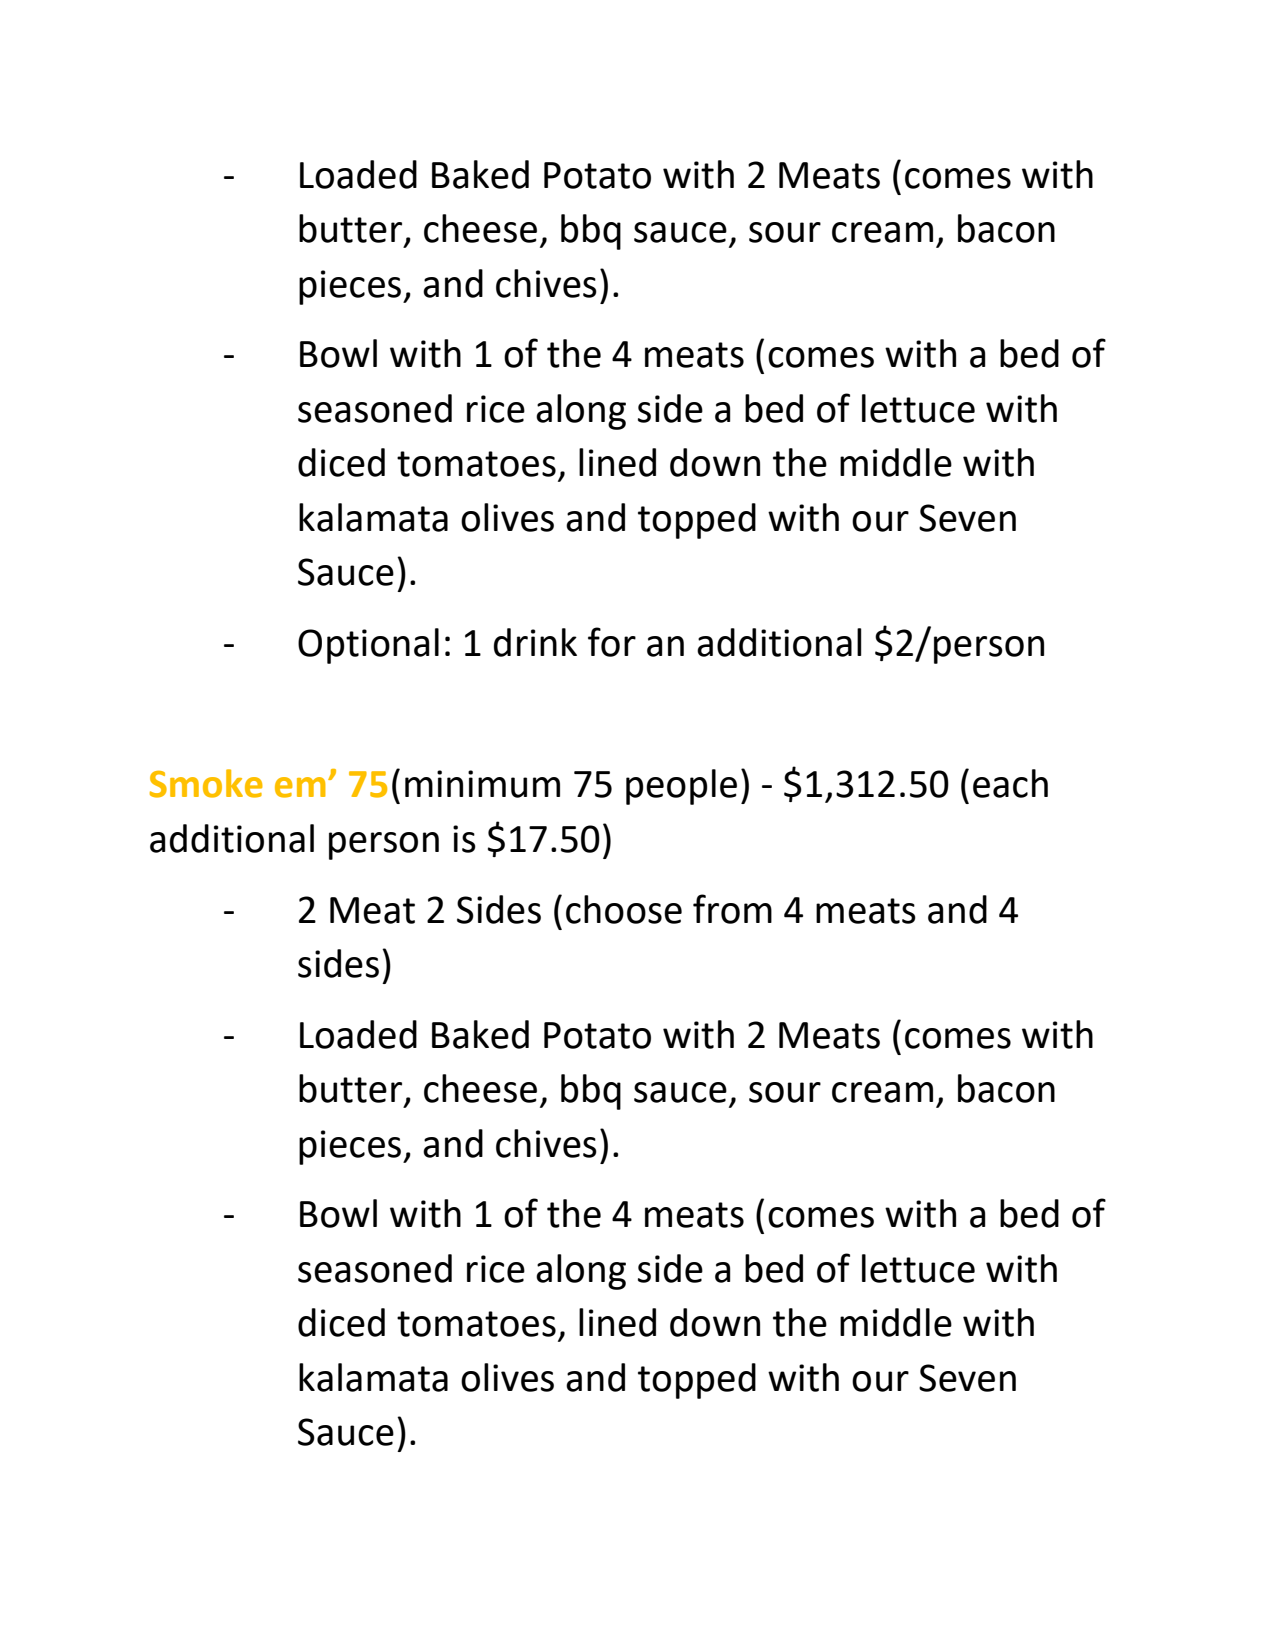  Describe the element at coordinates (535, 642) in the screenshot. I see `drink` at that location.
